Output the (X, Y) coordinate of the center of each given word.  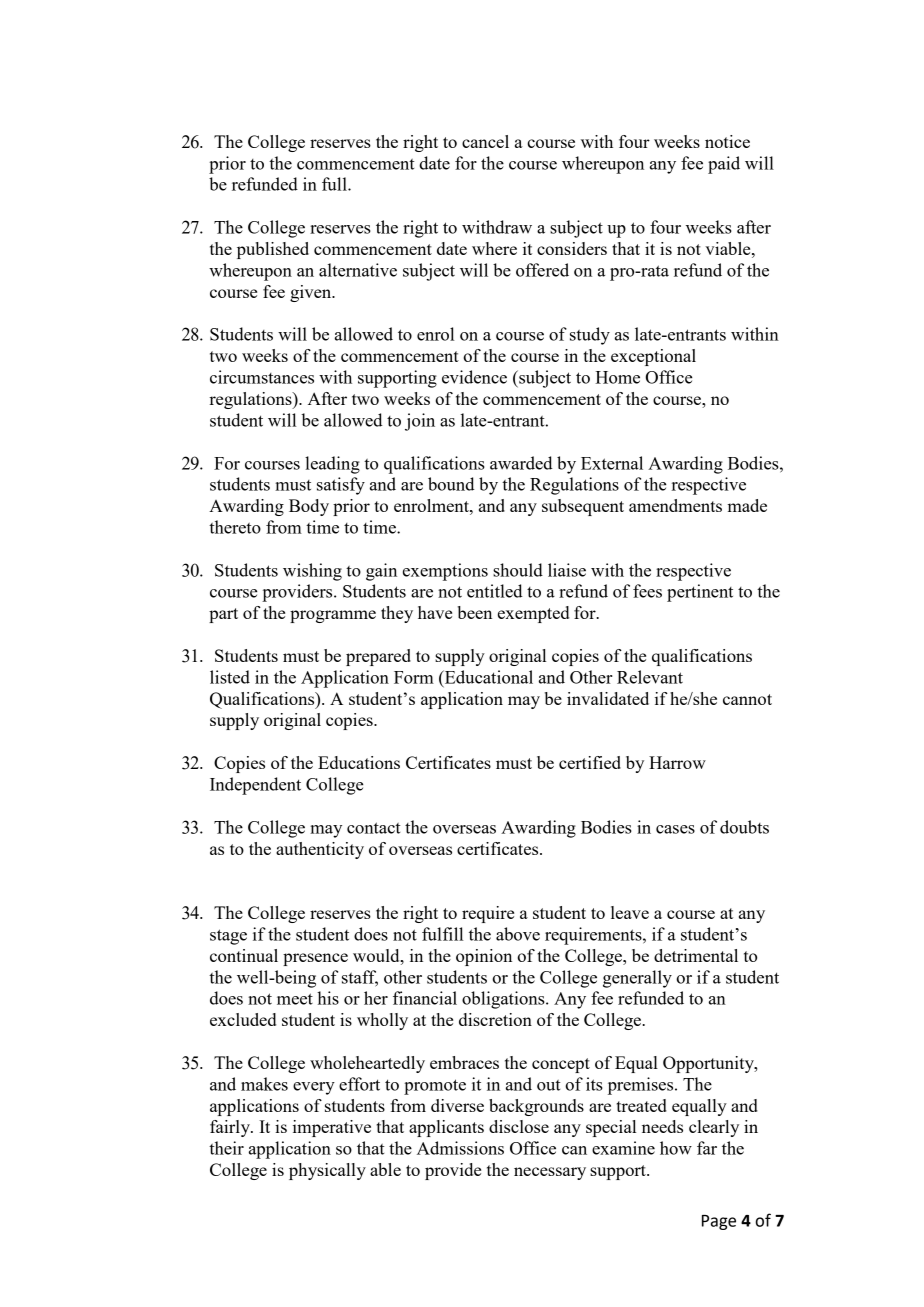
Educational (488, 677)
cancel (485, 141)
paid (724, 165)
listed (230, 677)
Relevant (650, 677)
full (335, 184)
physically (327, 1171)
